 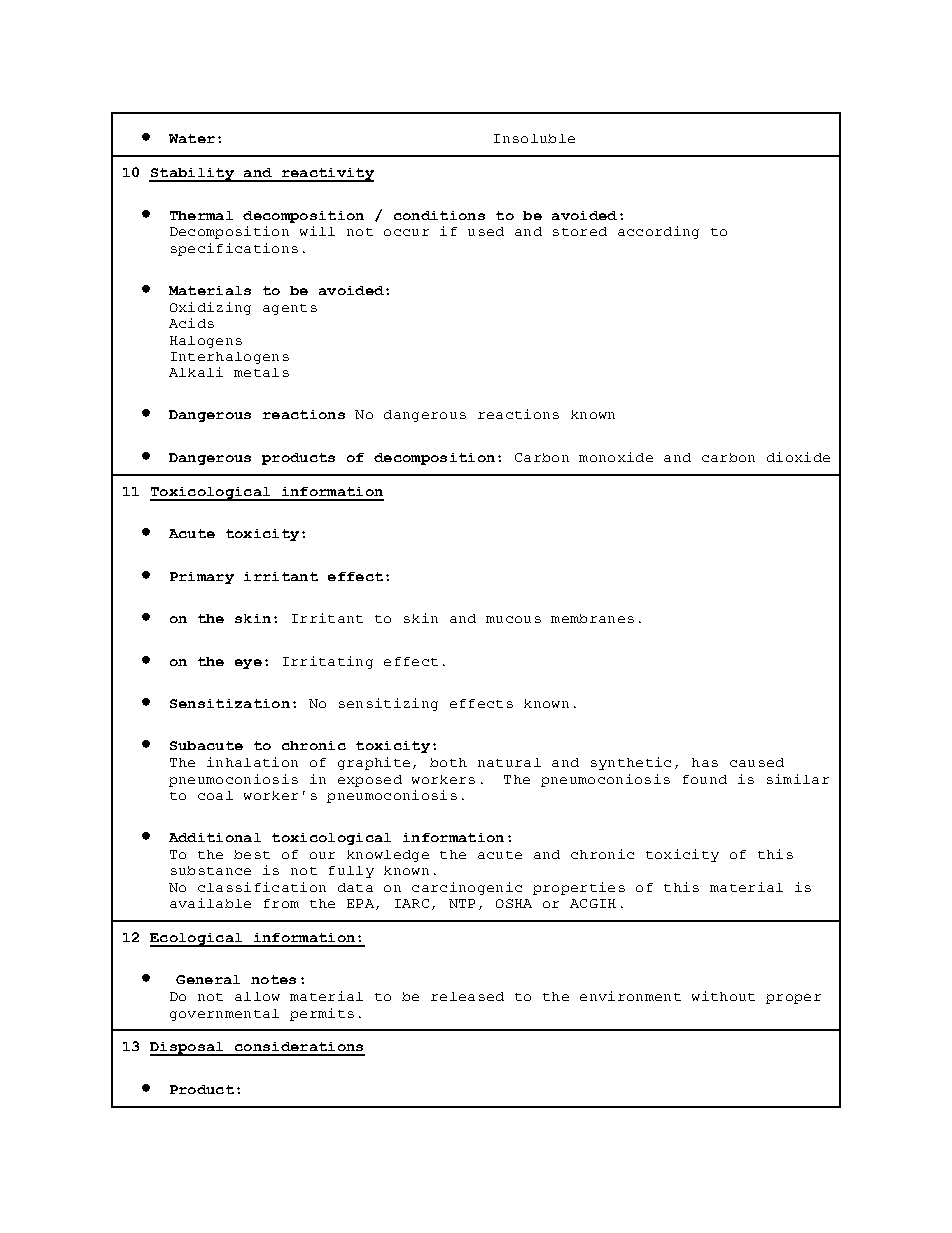 What do you see at coordinates (616, 457) in the image?
I see `monoxide` at bounding box center [616, 457].
